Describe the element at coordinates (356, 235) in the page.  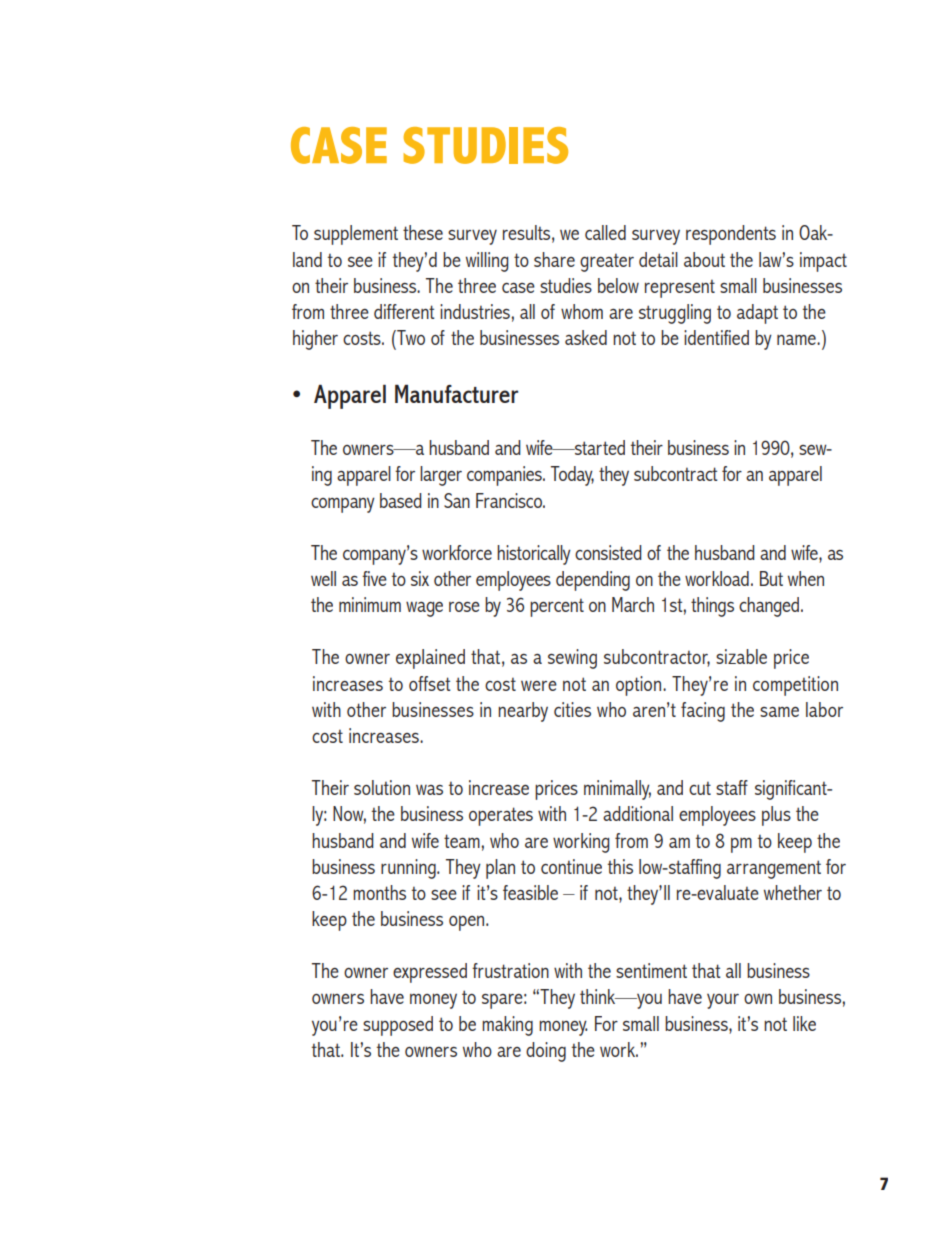
I see `supplement` at that location.
